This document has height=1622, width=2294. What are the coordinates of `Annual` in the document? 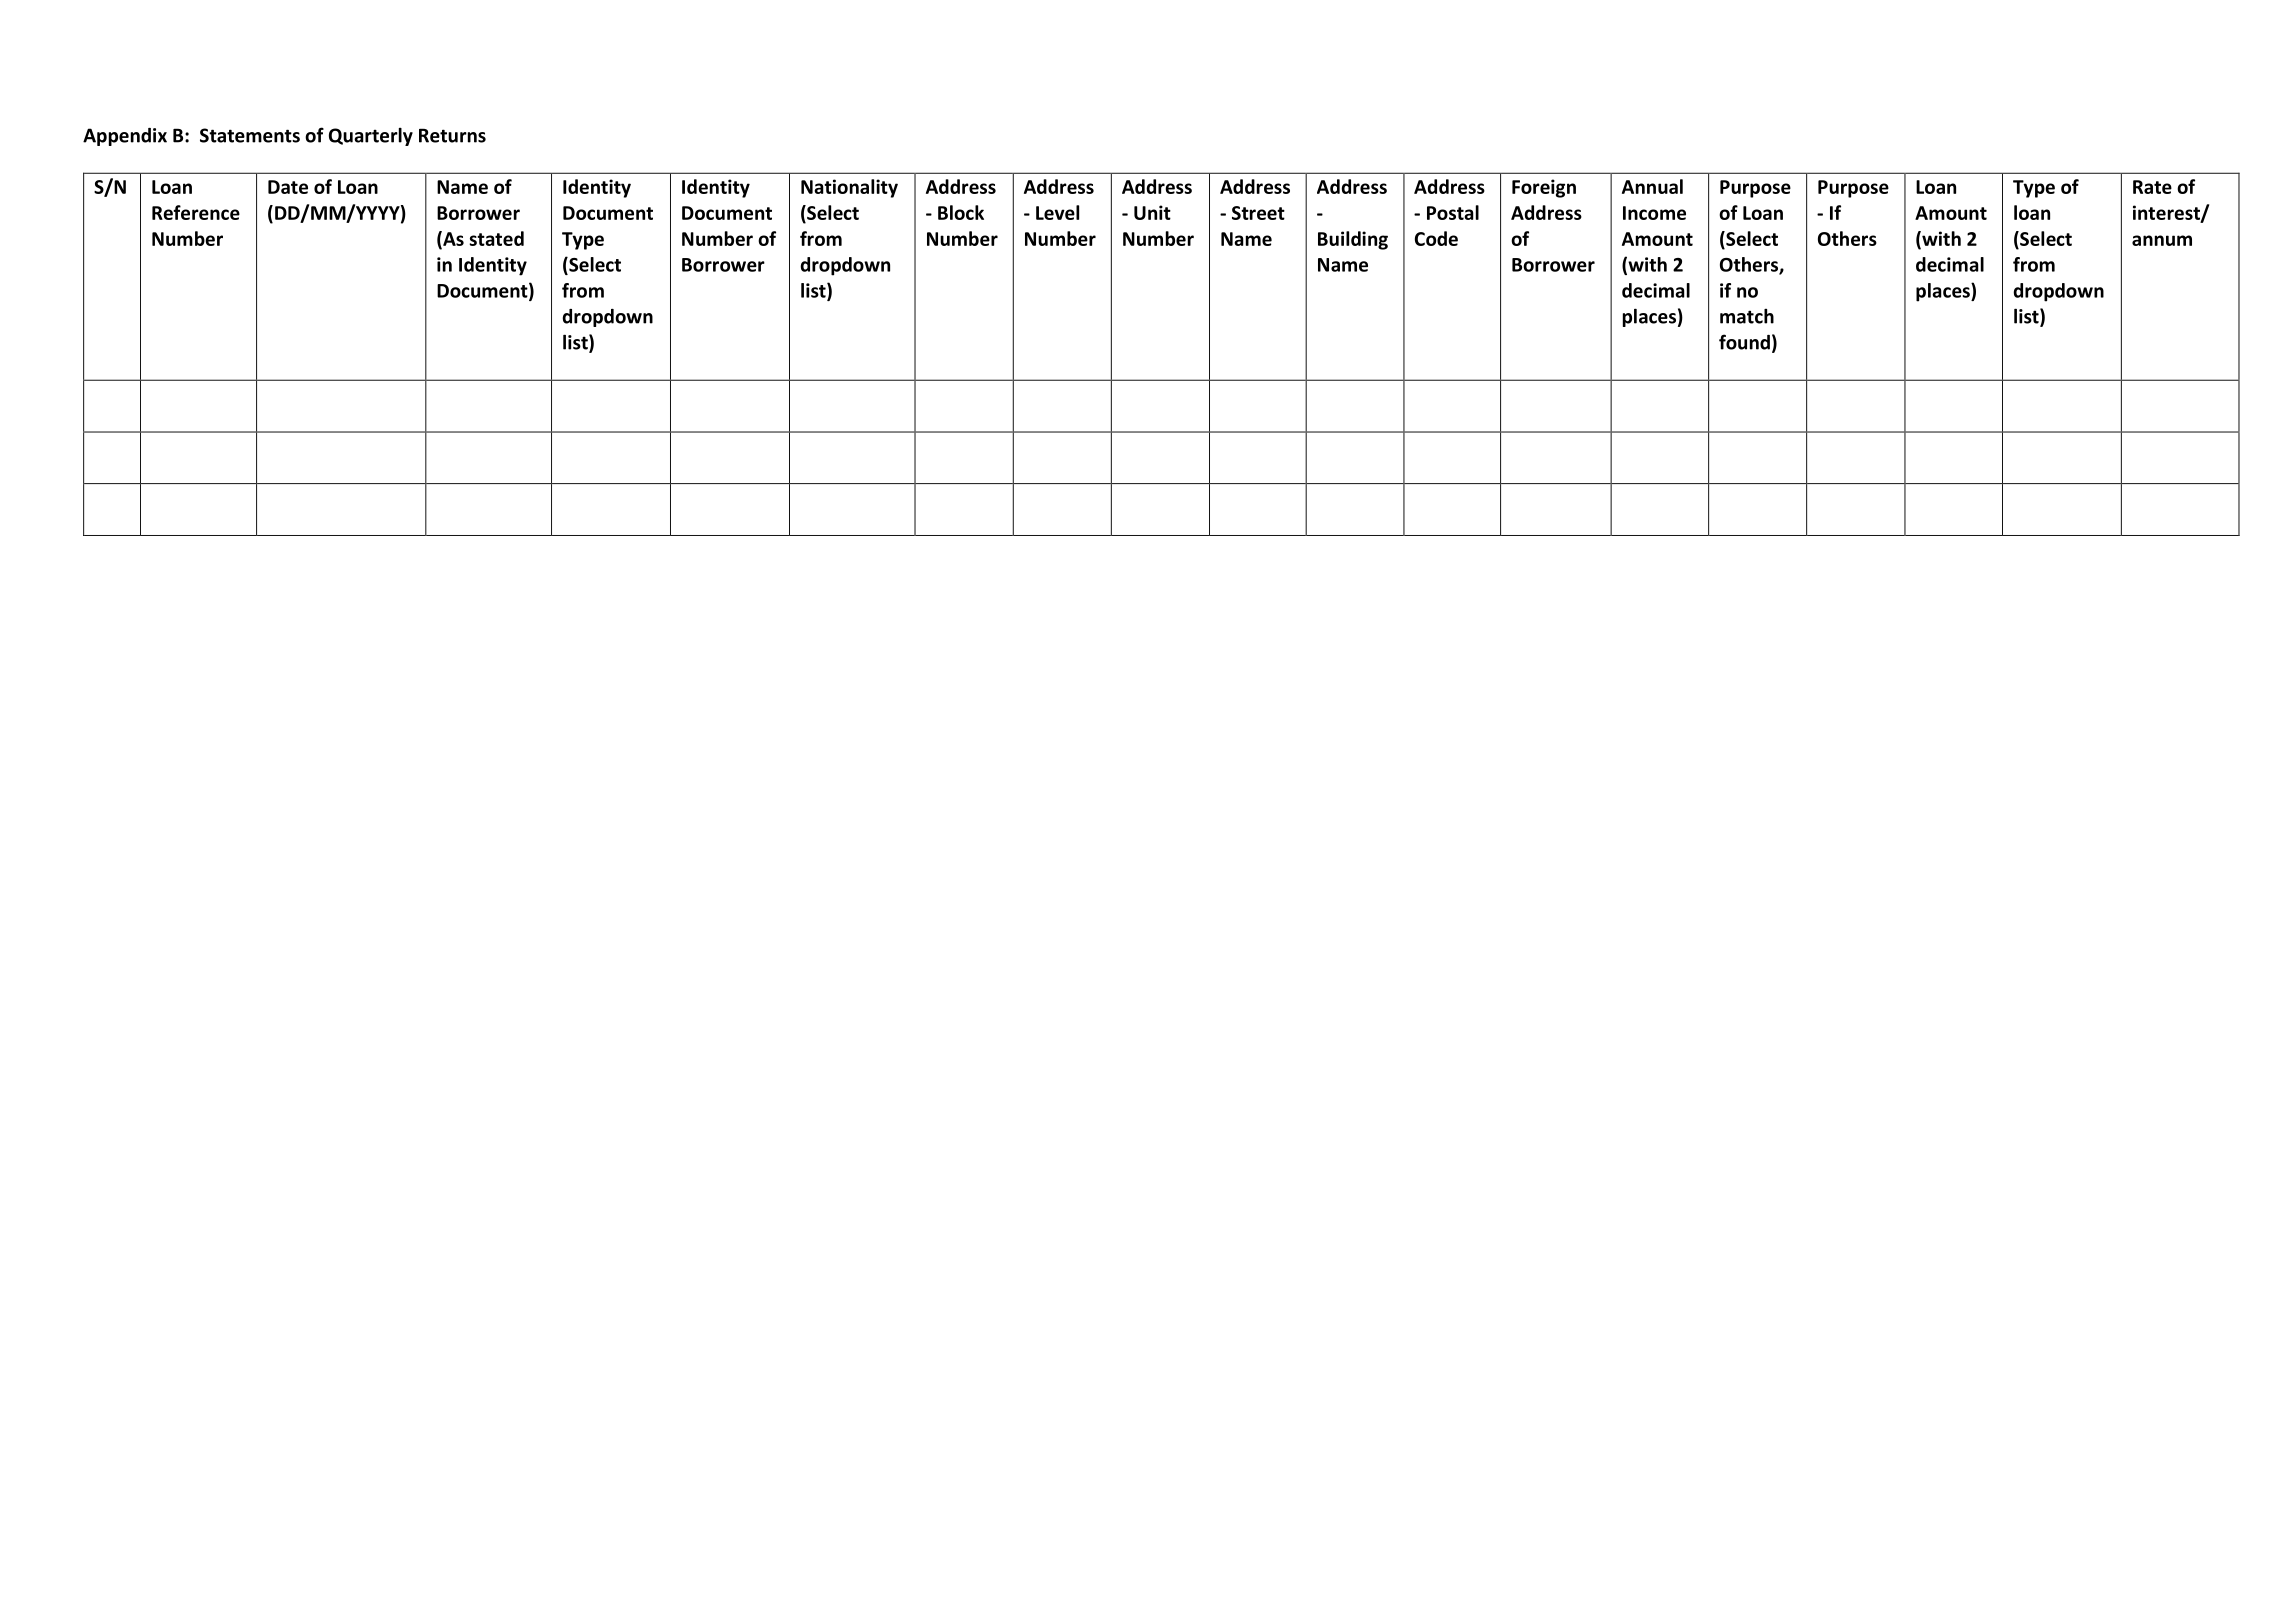 It's located at (1652, 186).
